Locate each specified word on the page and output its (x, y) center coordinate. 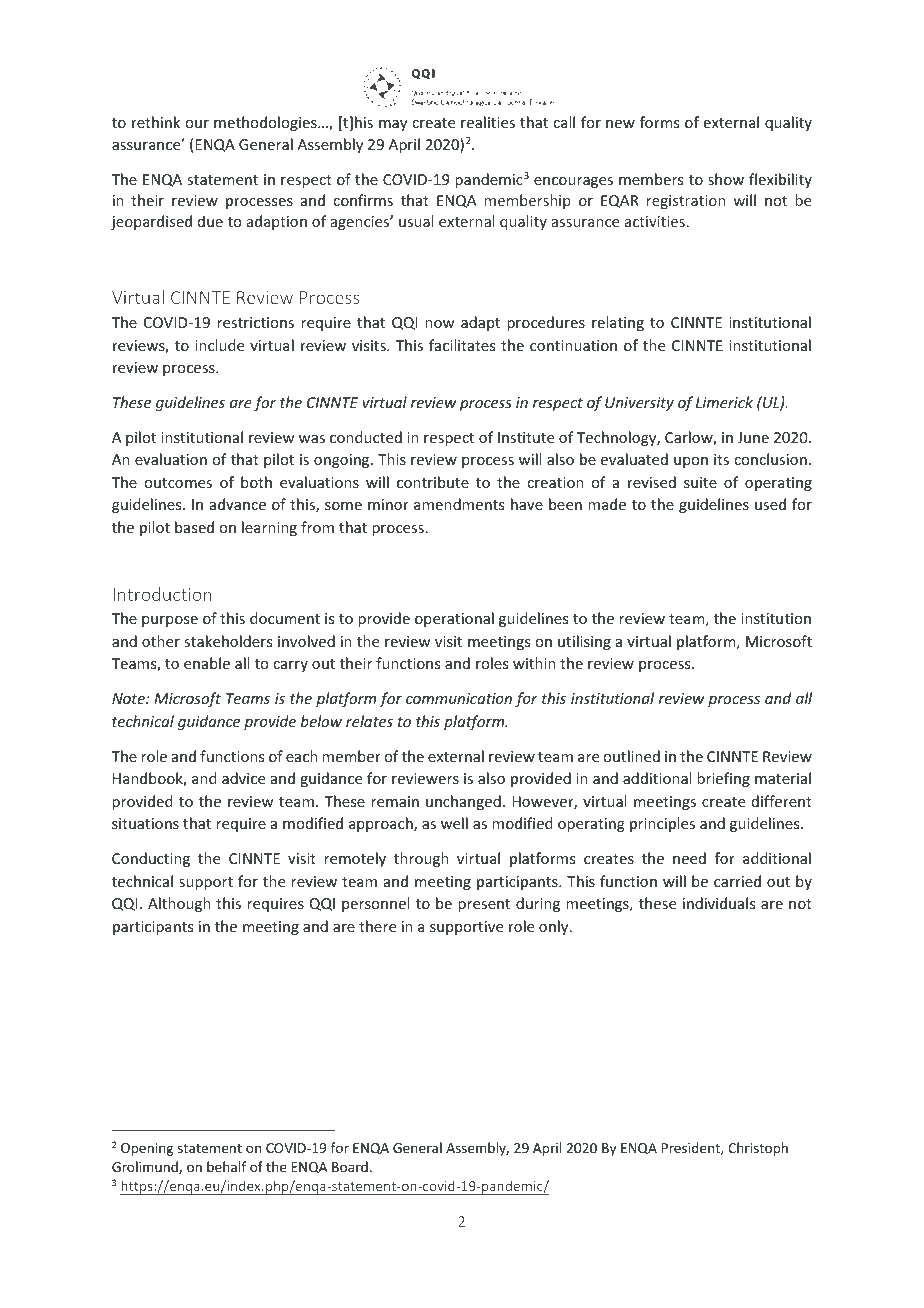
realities (488, 122)
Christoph (758, 1149)
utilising (584, 642)
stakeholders (228, 641)
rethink (156, 122)
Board (350, 1166)
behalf (226, 1166)
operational (454, 619)
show (726, 179)
